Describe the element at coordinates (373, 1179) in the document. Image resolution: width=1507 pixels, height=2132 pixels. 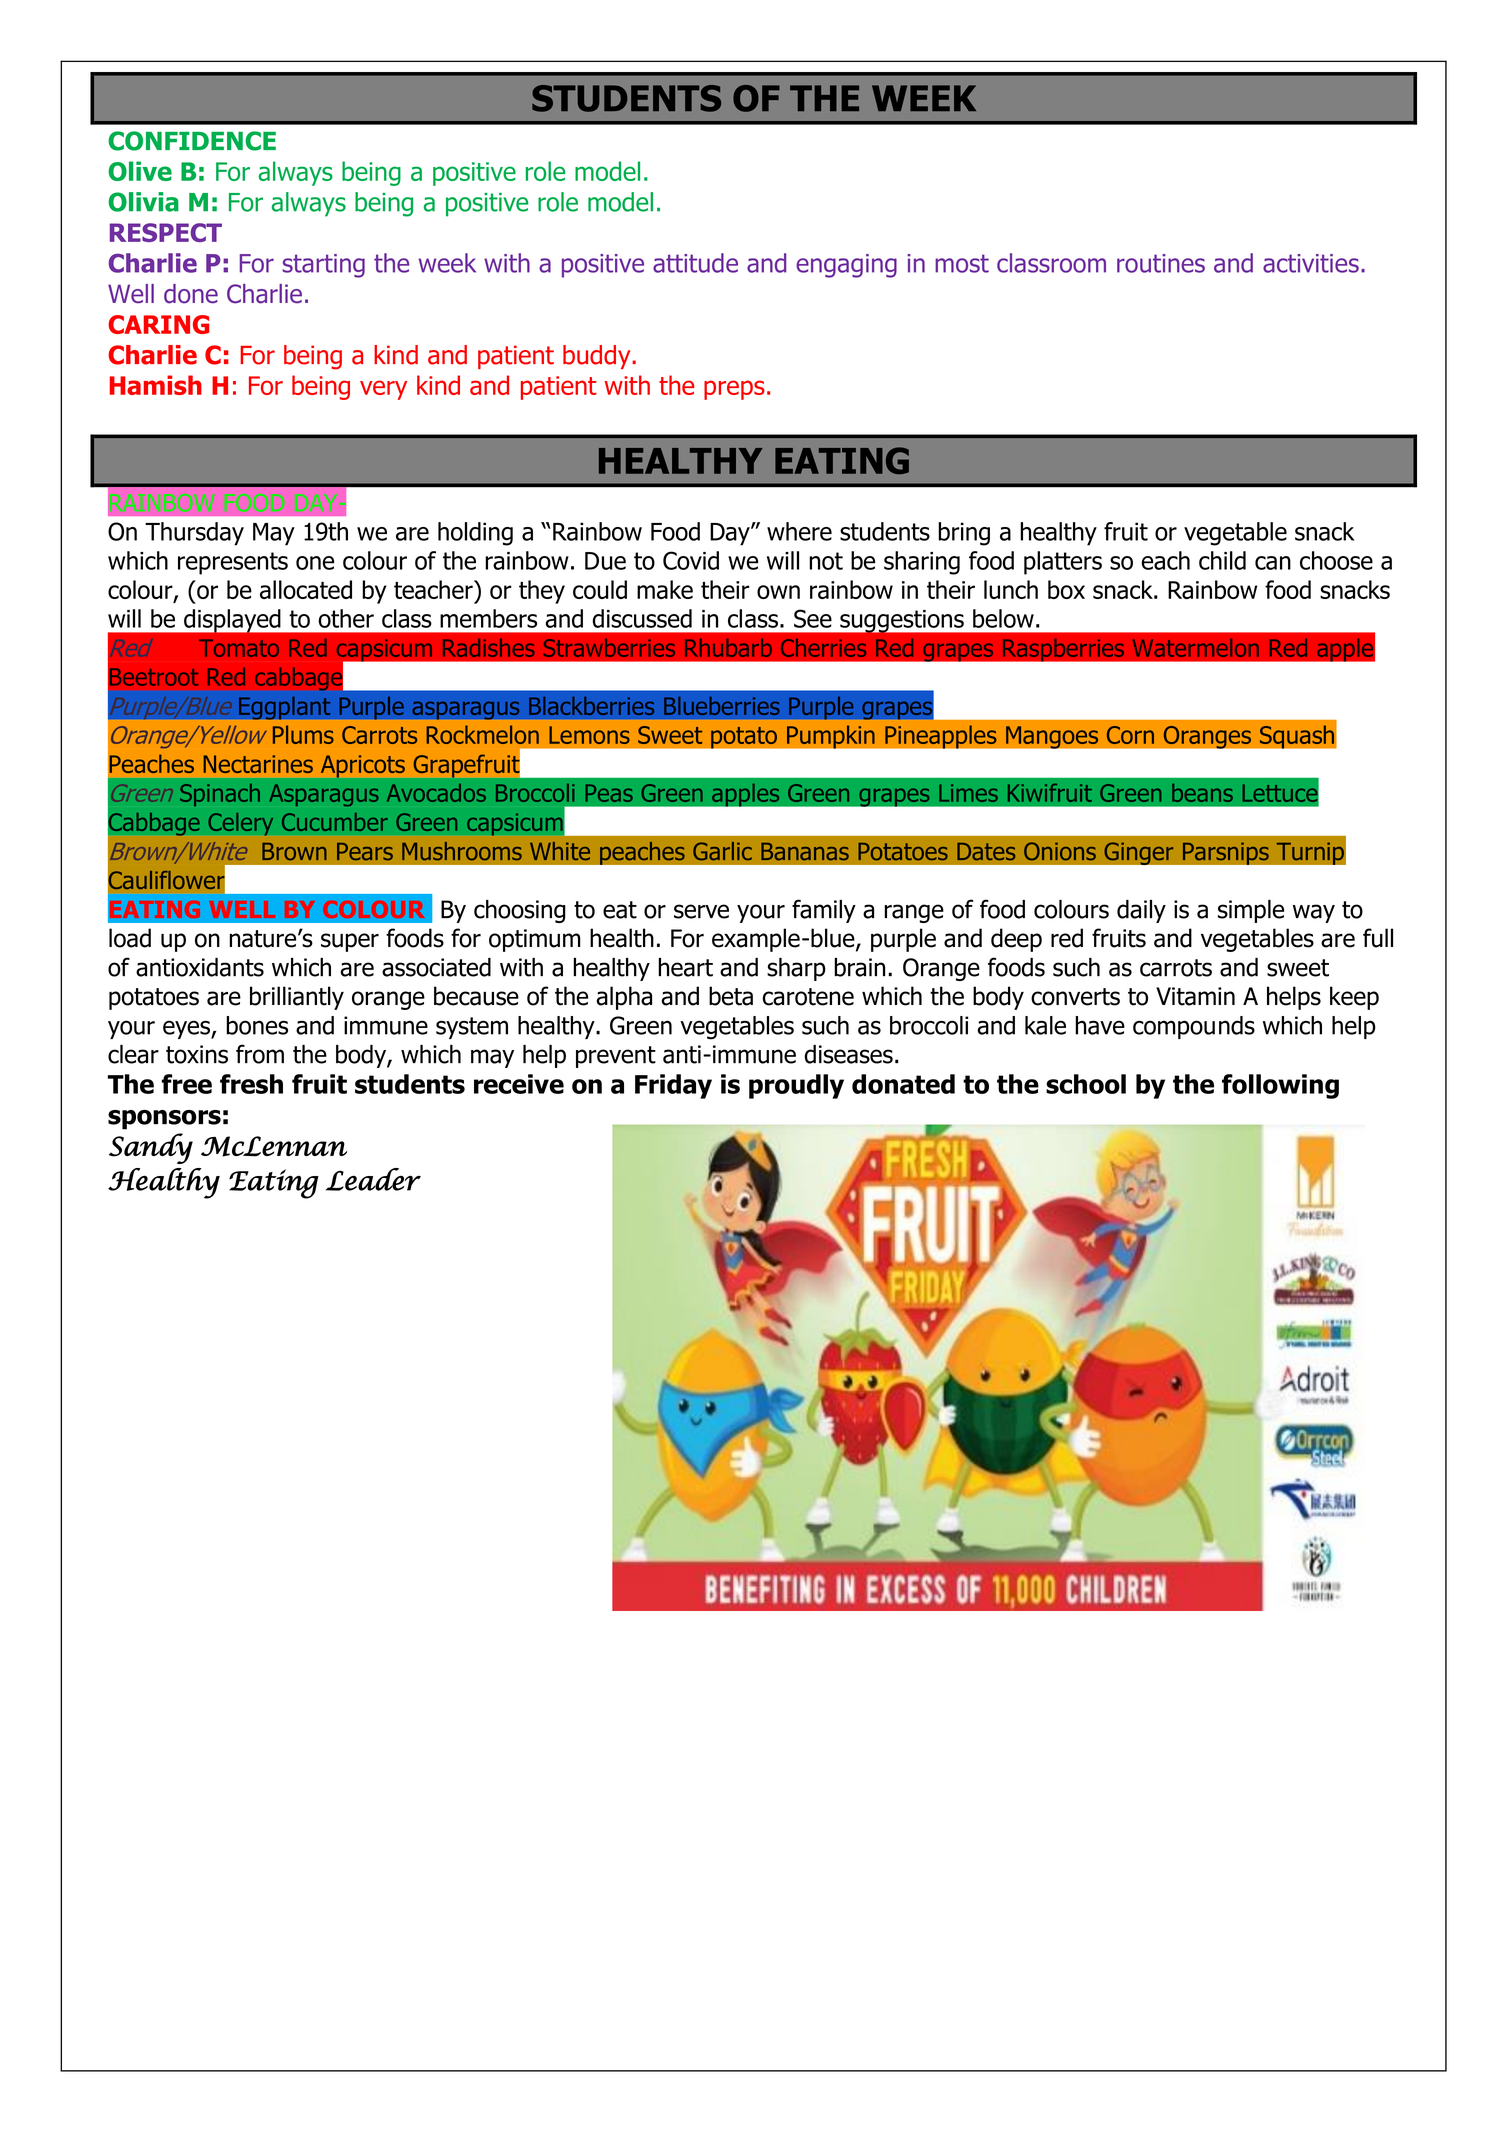
I see `Leader` at that location.
